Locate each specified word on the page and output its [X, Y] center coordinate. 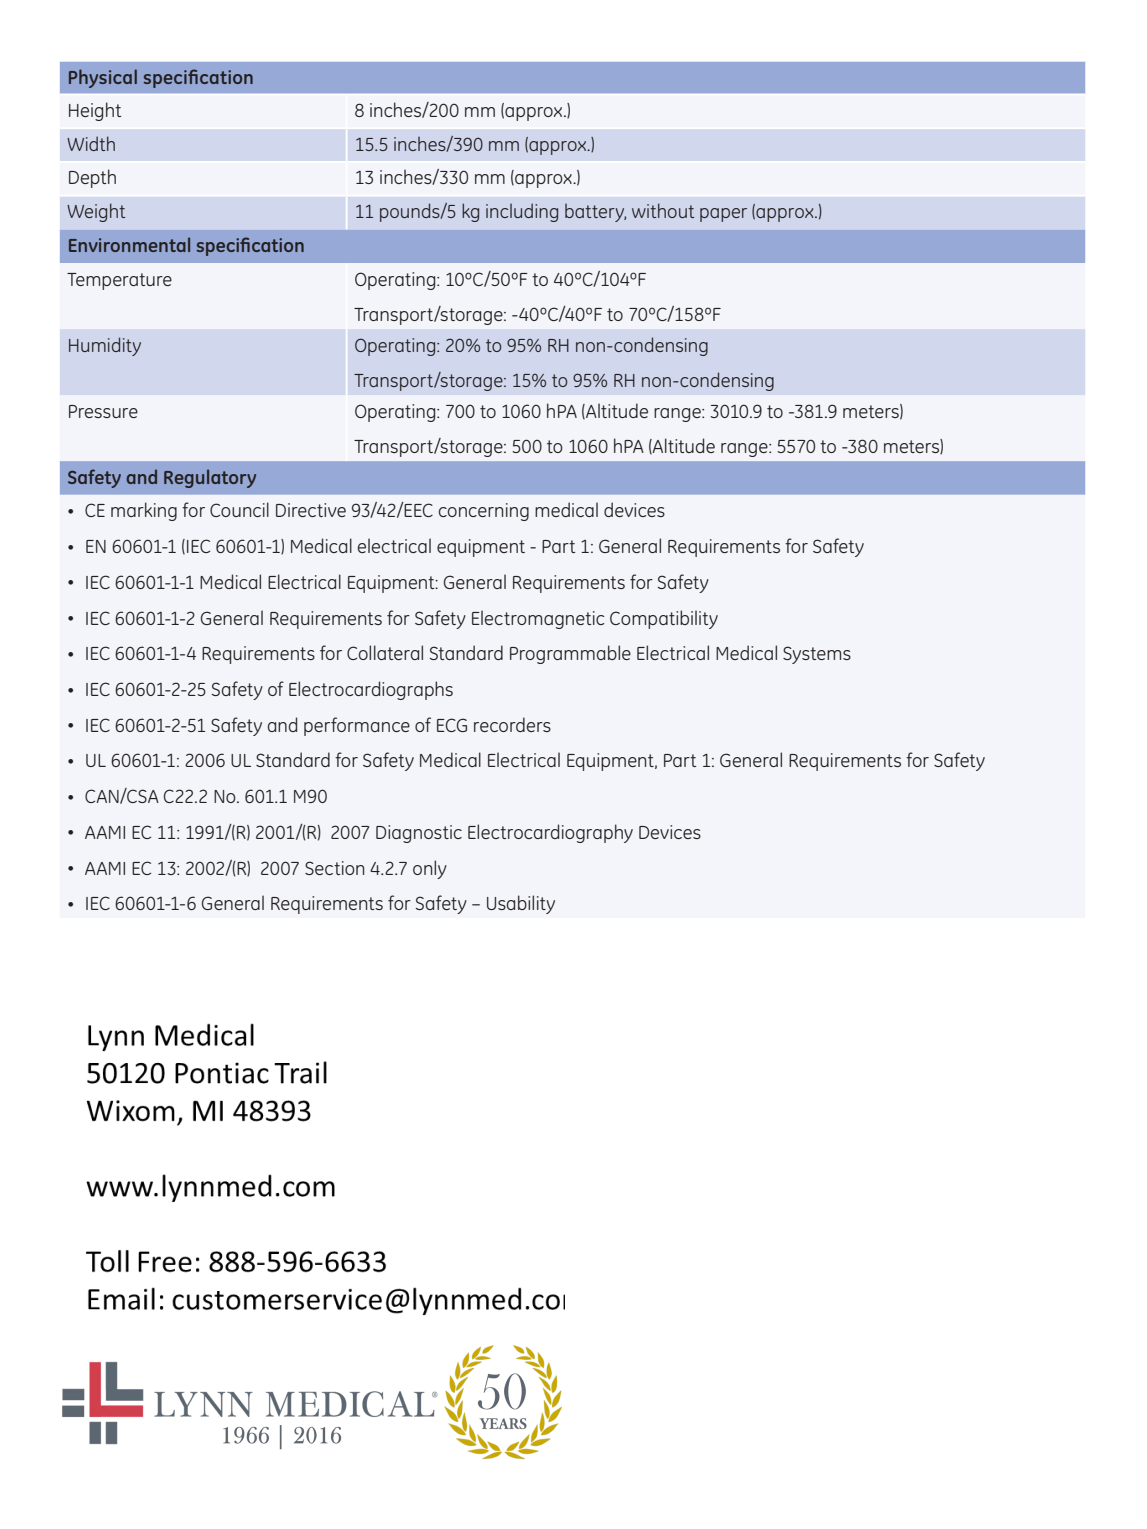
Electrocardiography [550, 833]
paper [723, 215]
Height [95, 111]
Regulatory [210, 478]
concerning [484, 512]
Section [334, 868]
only [430, 869]
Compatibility [664, 619]
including [522, 212]
